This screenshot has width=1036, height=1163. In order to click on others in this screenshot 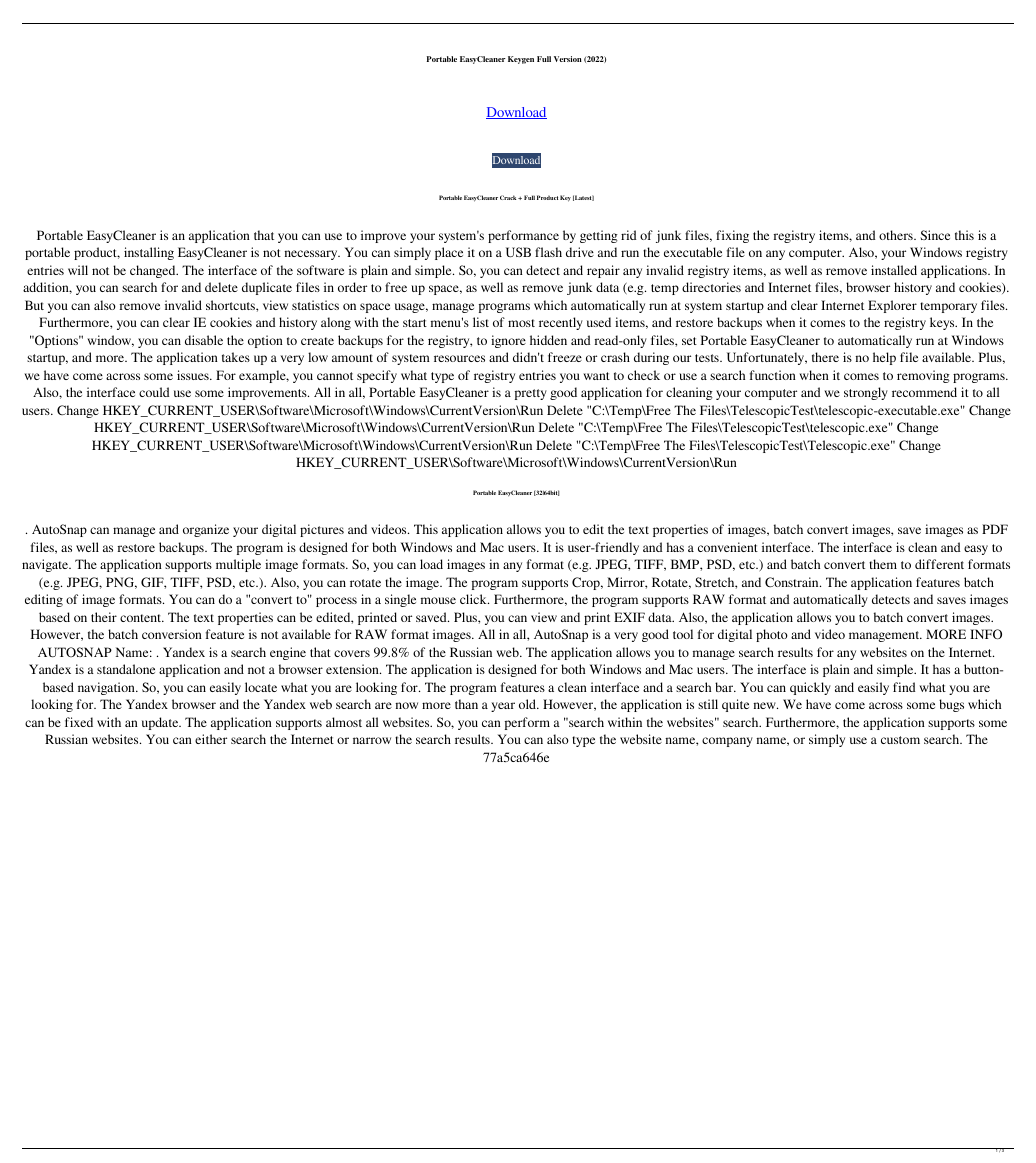, I will do `click(897, 235)`.
